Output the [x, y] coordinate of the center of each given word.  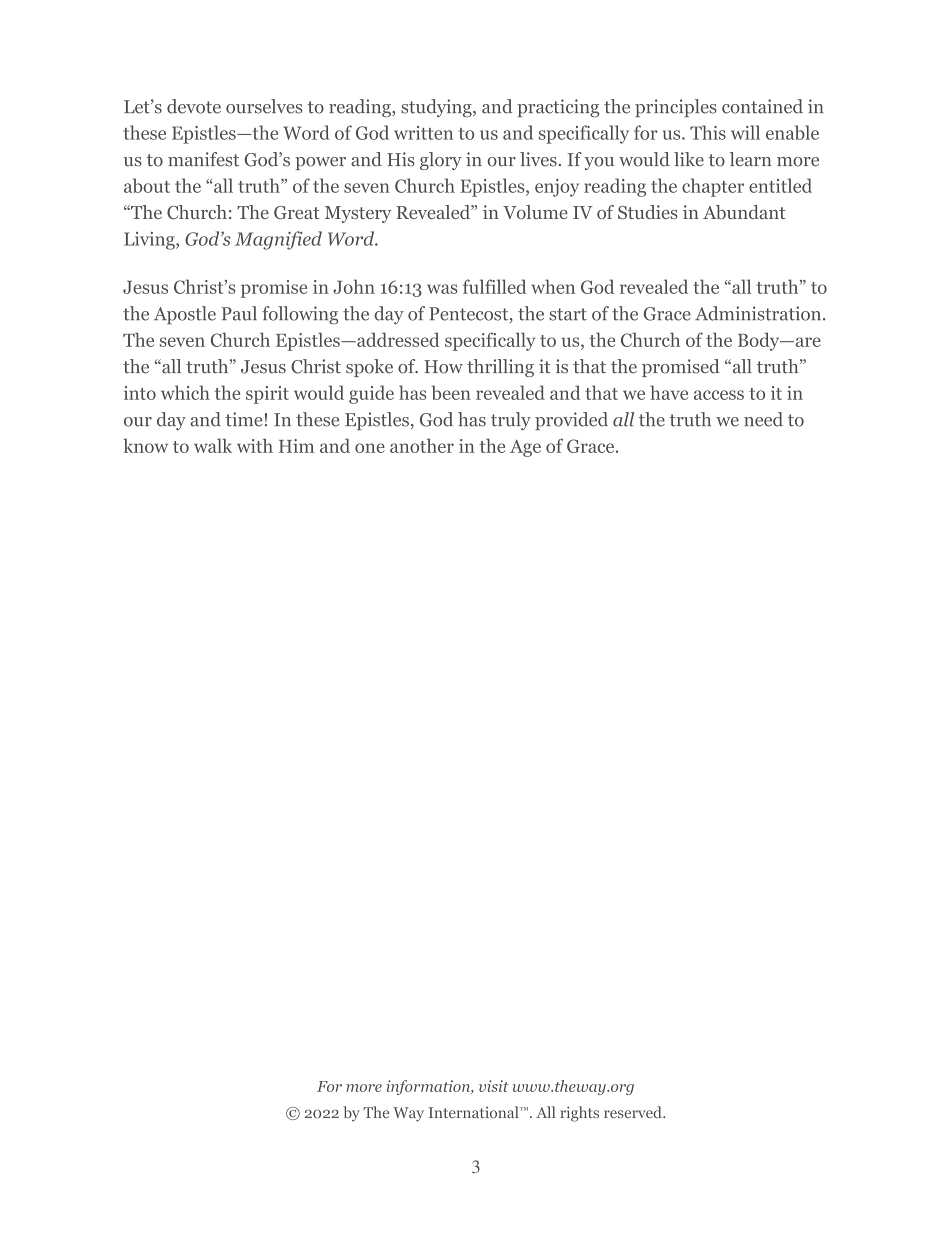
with [255, 445]
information [429, 1087]
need [763, 419]
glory [441, 161]
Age [525, 448]
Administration [759, 313]
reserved [634, 1112]
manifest [203, 159]
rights [579, 1114]
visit [494, 1086]
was [442, 289]
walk [213, 445]
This [708, 132]
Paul [239, 313]
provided [571, 421]
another [422, 445]
